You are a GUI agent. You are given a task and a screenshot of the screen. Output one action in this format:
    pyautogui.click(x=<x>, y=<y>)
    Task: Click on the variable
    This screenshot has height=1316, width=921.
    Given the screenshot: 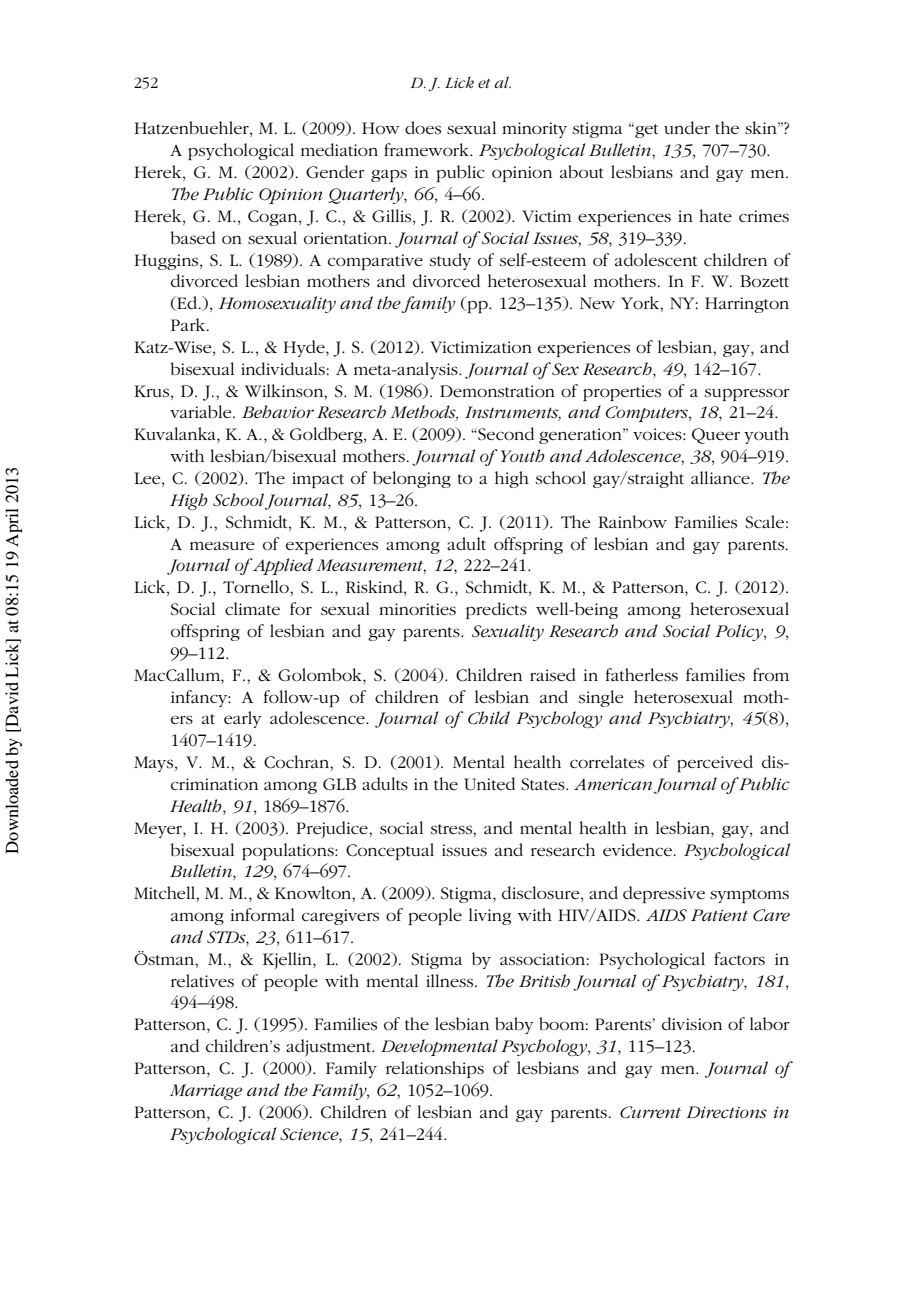 What is the action you would take?
    pyautogui.click(x=202, y=412)
